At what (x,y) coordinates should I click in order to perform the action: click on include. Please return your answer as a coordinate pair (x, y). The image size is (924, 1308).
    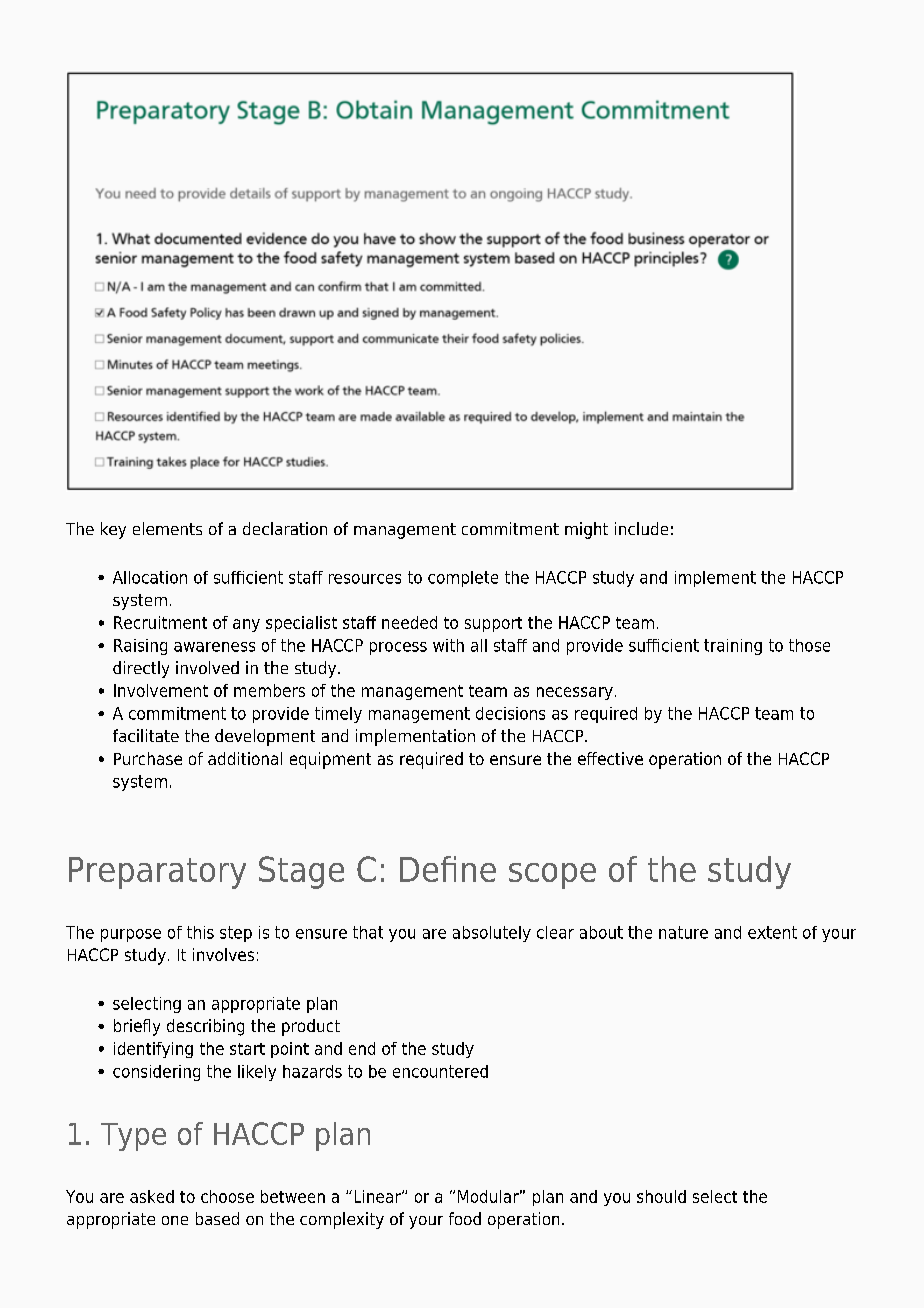
    Looking at the image, I should click on (641, 528).
